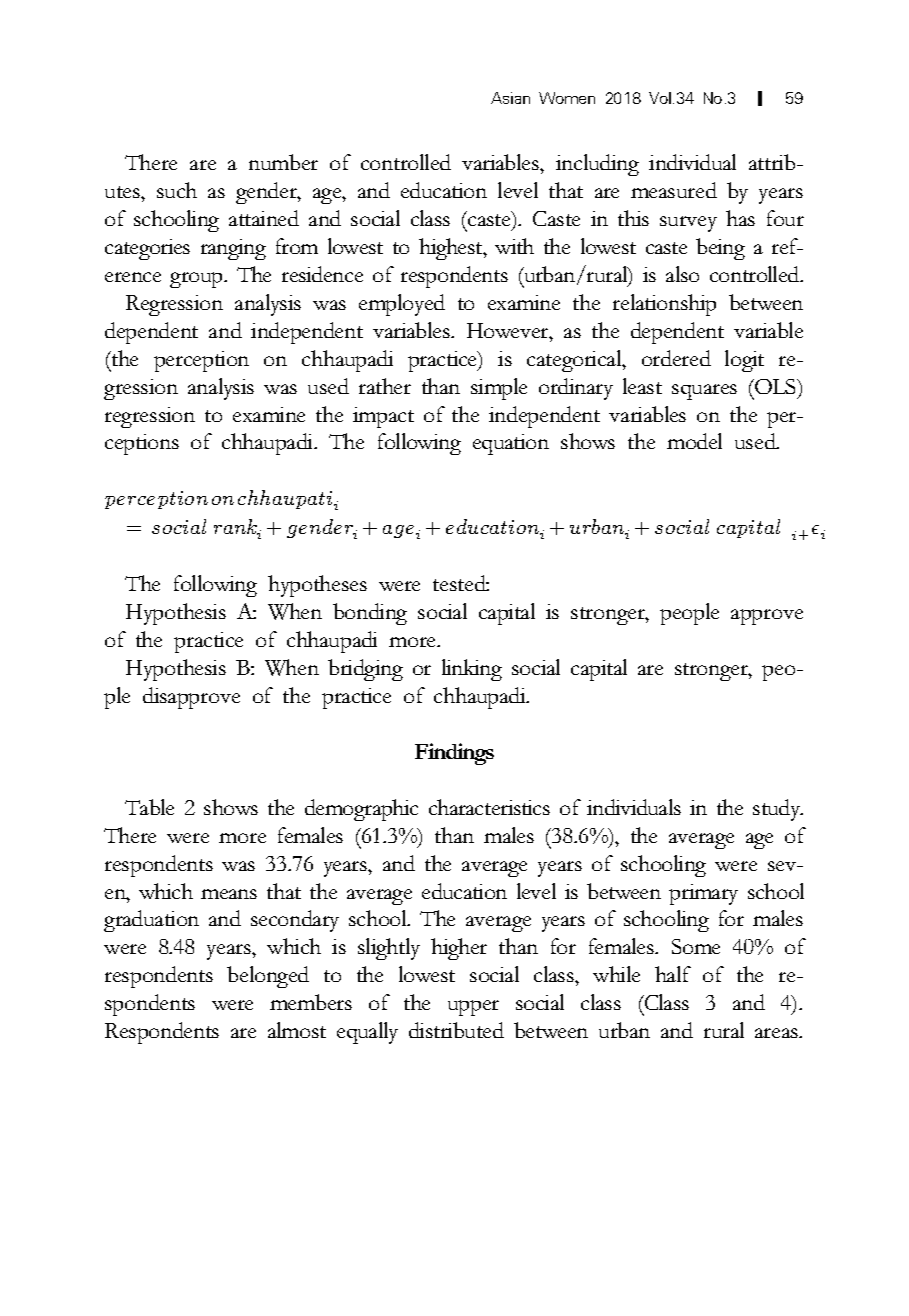 The width and height of the image is (909, 1316). What do you see at coordinates (510, 98) in the image?
I see `Asian` at bounding box center [510, 98].
